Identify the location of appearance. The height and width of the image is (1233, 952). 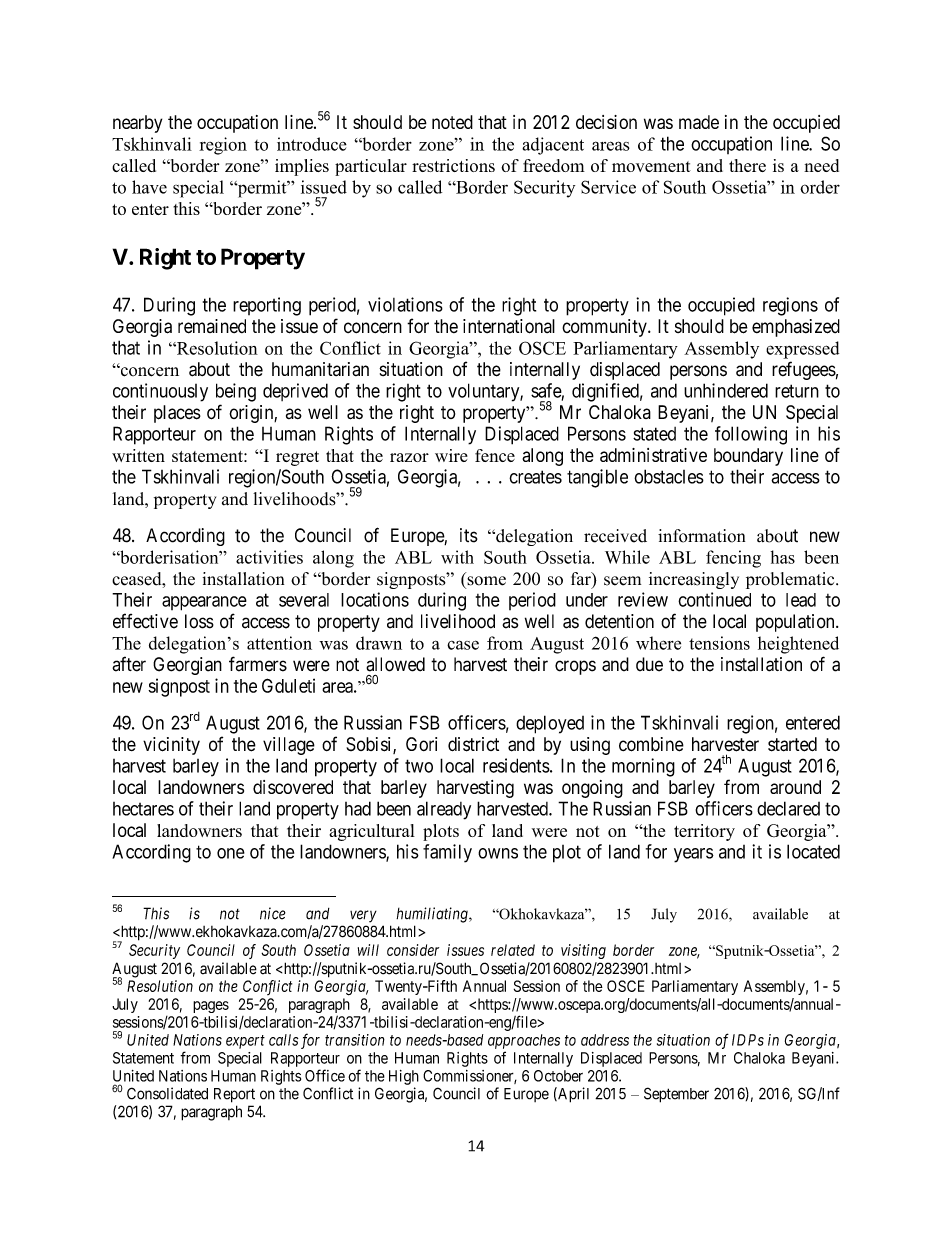
(204, 603).
